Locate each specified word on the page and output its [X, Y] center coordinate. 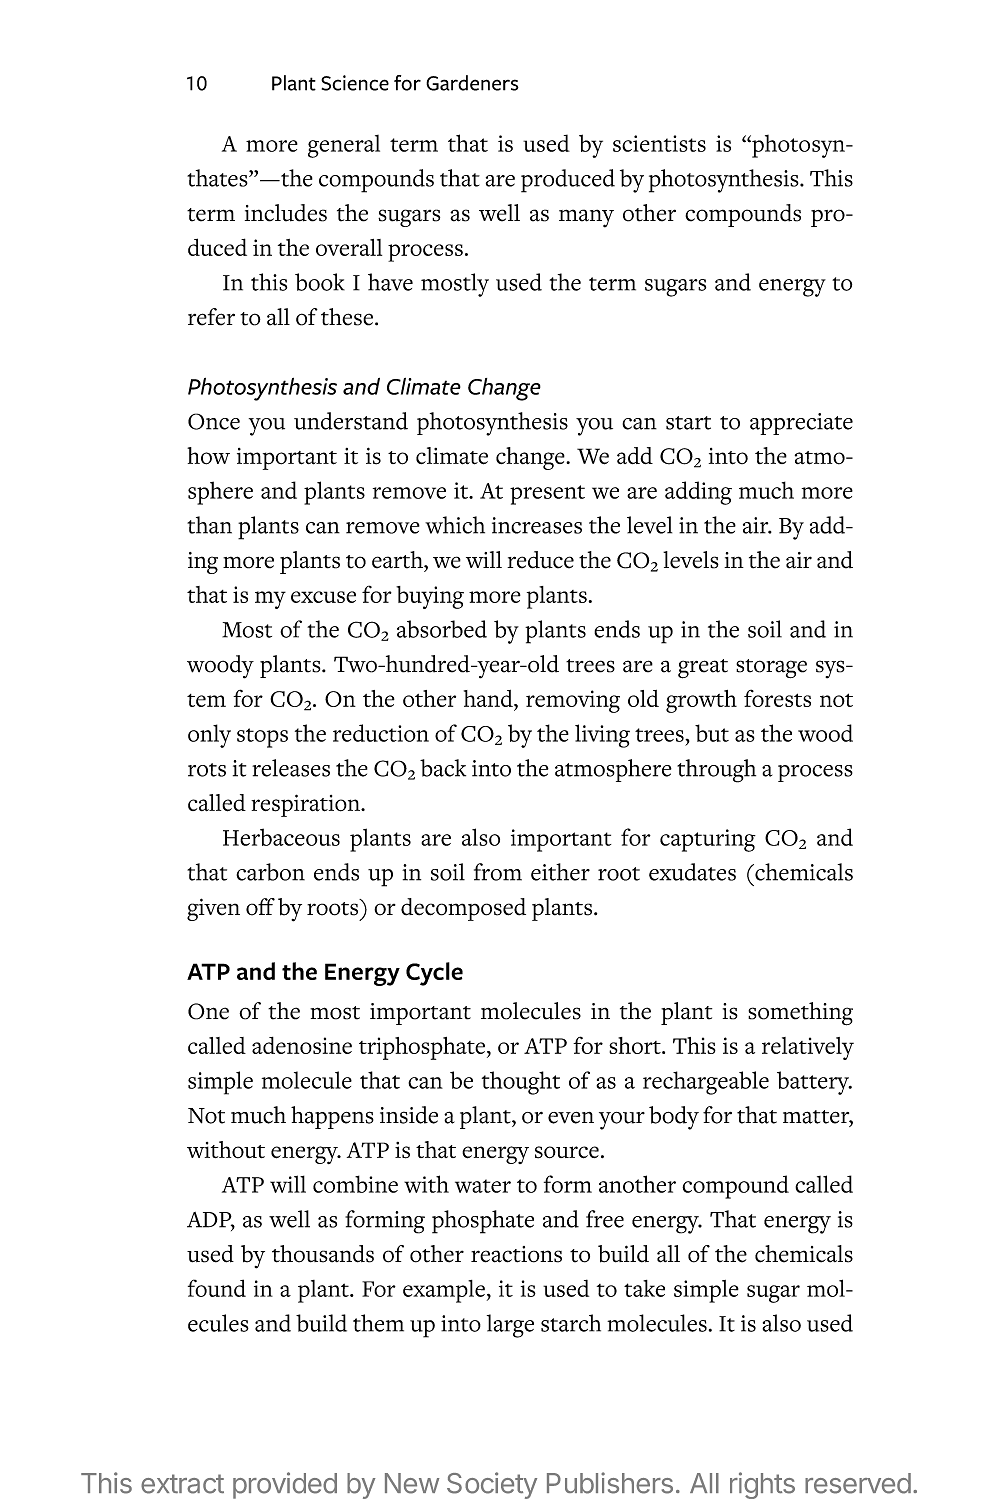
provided [285, 1485]
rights [762, 1485]
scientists [659, 143]
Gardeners [472, 83]
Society [492, 1485]
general [344, 146]
